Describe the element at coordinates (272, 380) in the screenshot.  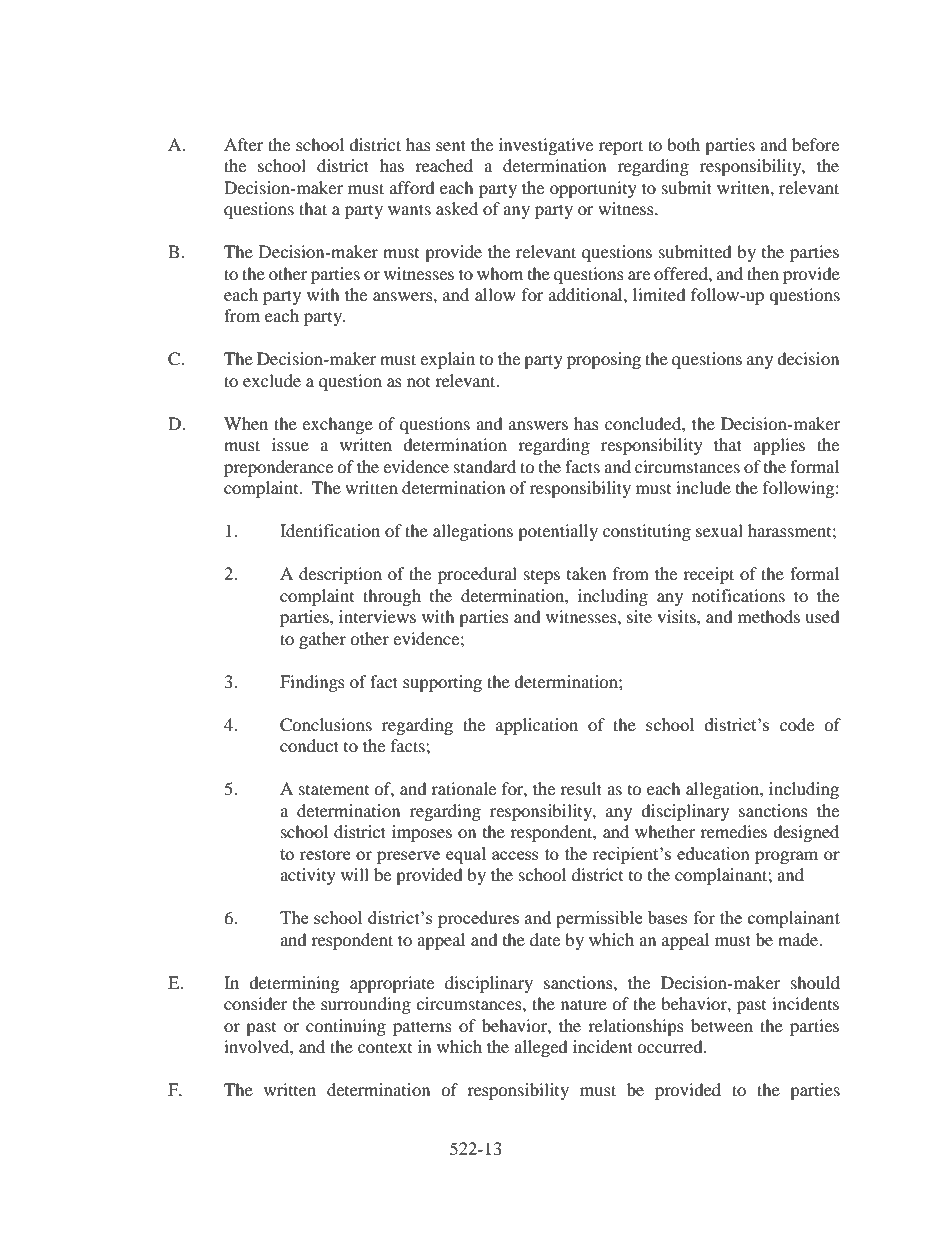
I see `exclude` at that location.
